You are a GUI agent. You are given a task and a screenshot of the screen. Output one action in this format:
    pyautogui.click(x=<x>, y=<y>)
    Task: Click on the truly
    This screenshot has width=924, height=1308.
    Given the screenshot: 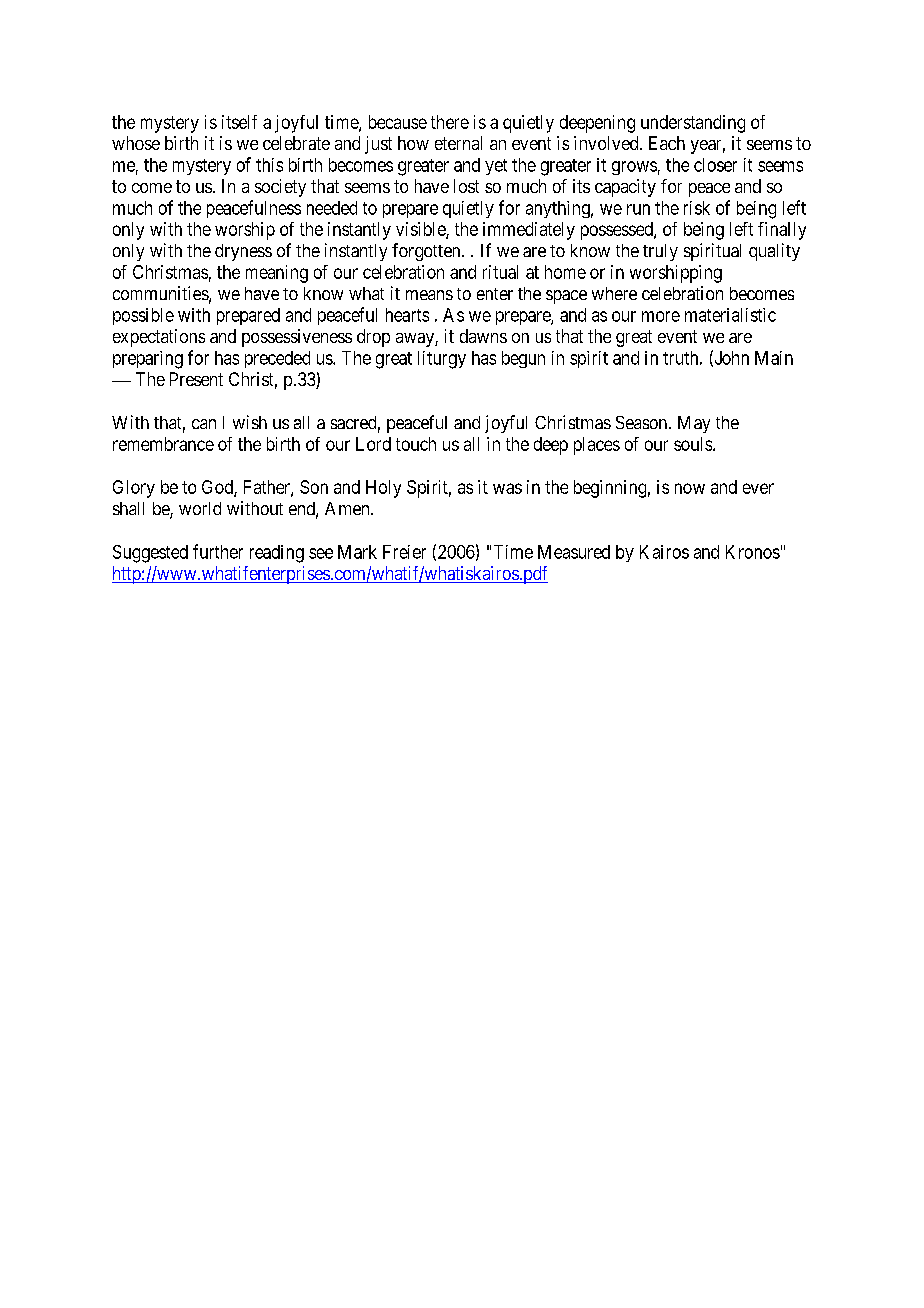 What is the action you would take?
    pyautogui.click(x=660, y=252)
